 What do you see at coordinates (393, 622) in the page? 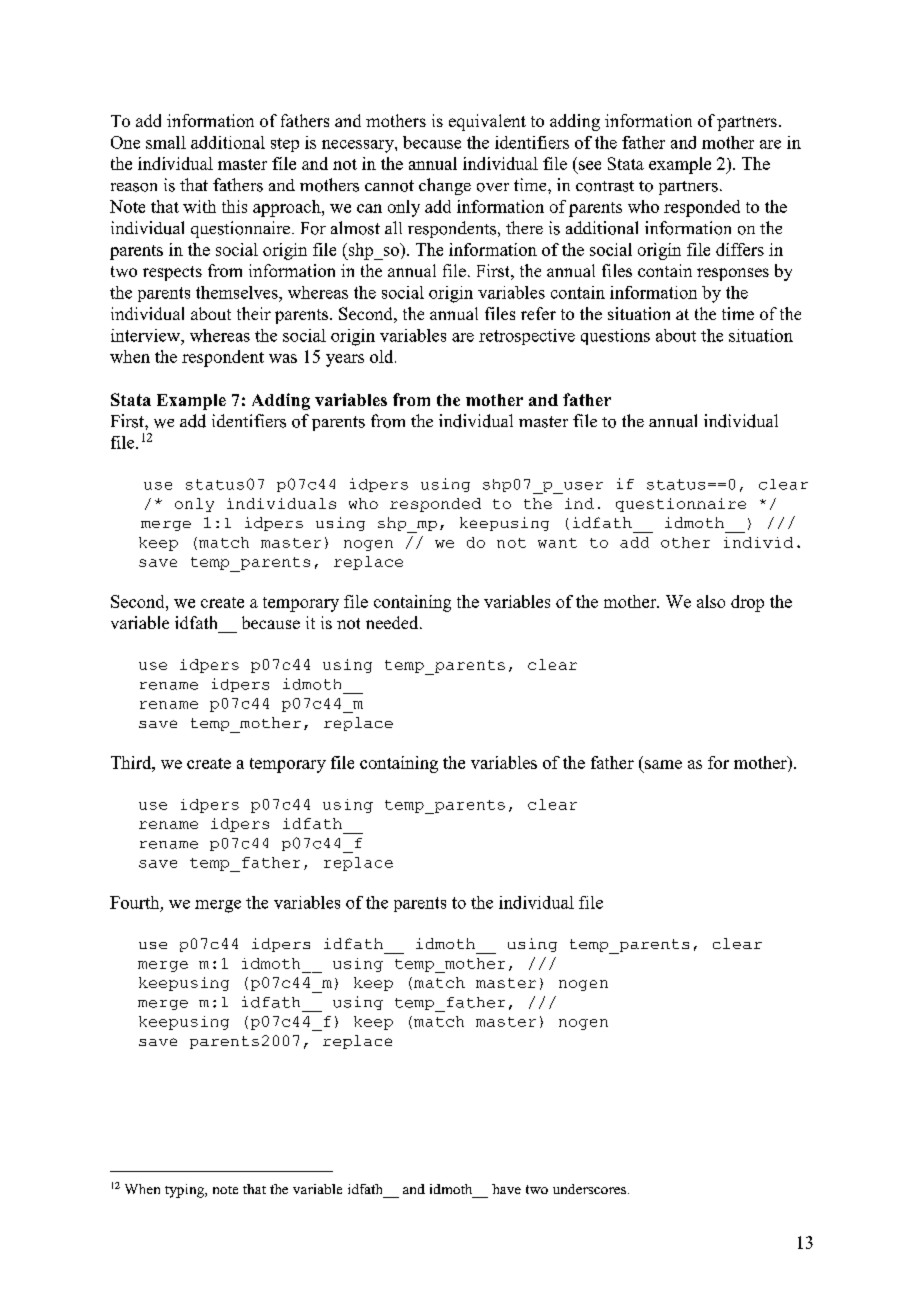
I see `needed` at bounding box center [393, 622].
